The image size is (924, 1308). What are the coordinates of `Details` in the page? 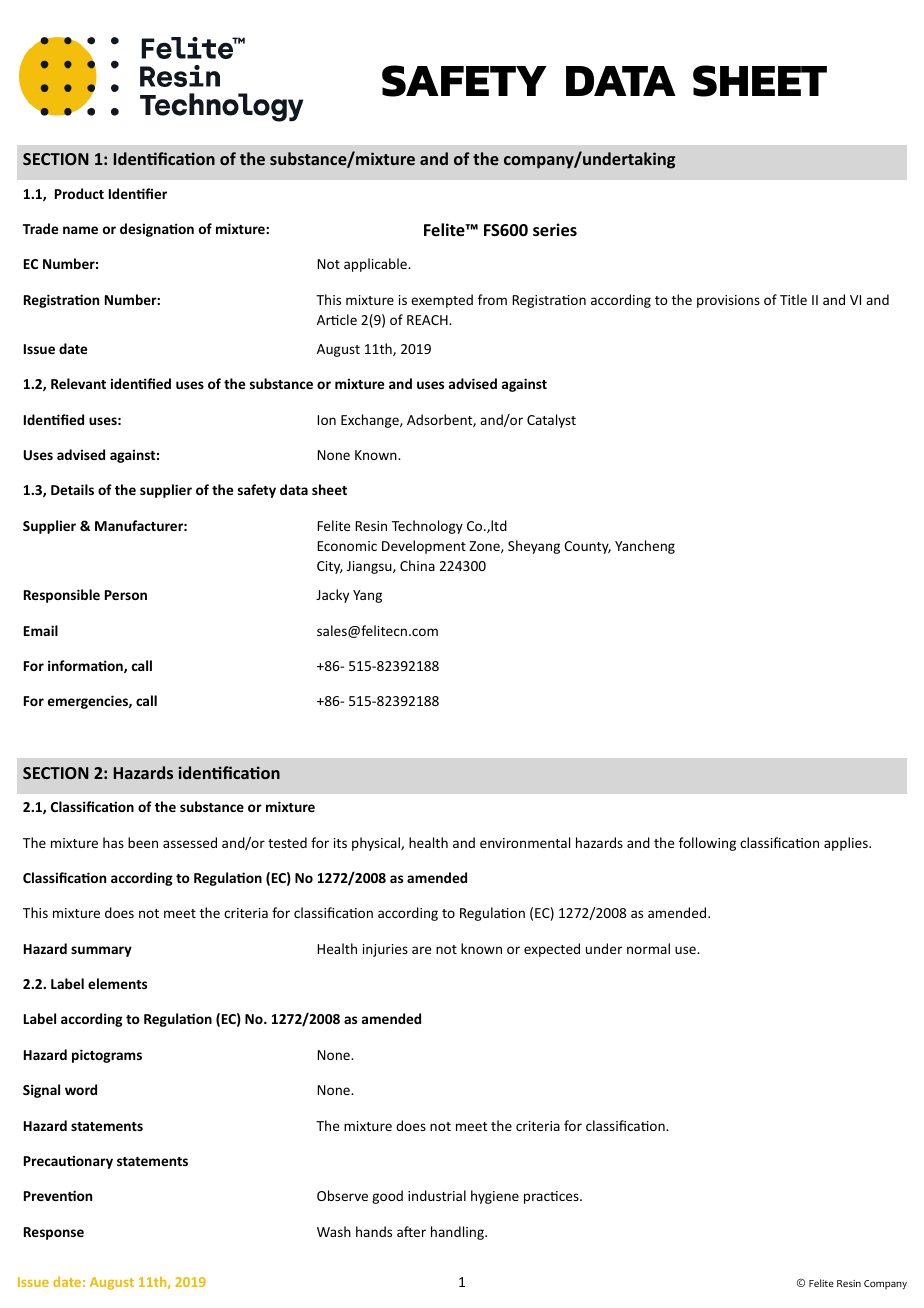 It's located at (72, 489).
